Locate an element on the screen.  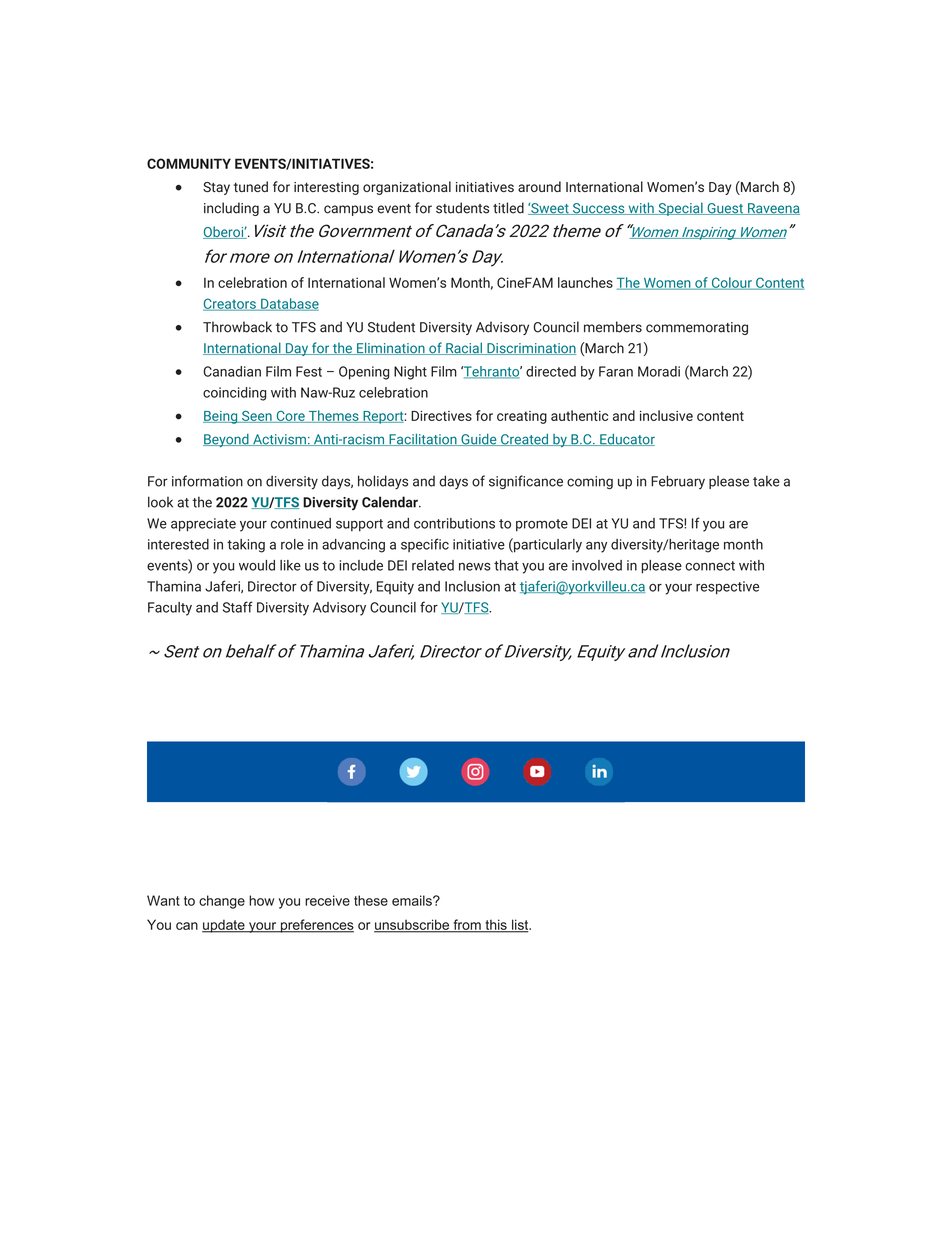
taking is located at coordinates (246, 546).
